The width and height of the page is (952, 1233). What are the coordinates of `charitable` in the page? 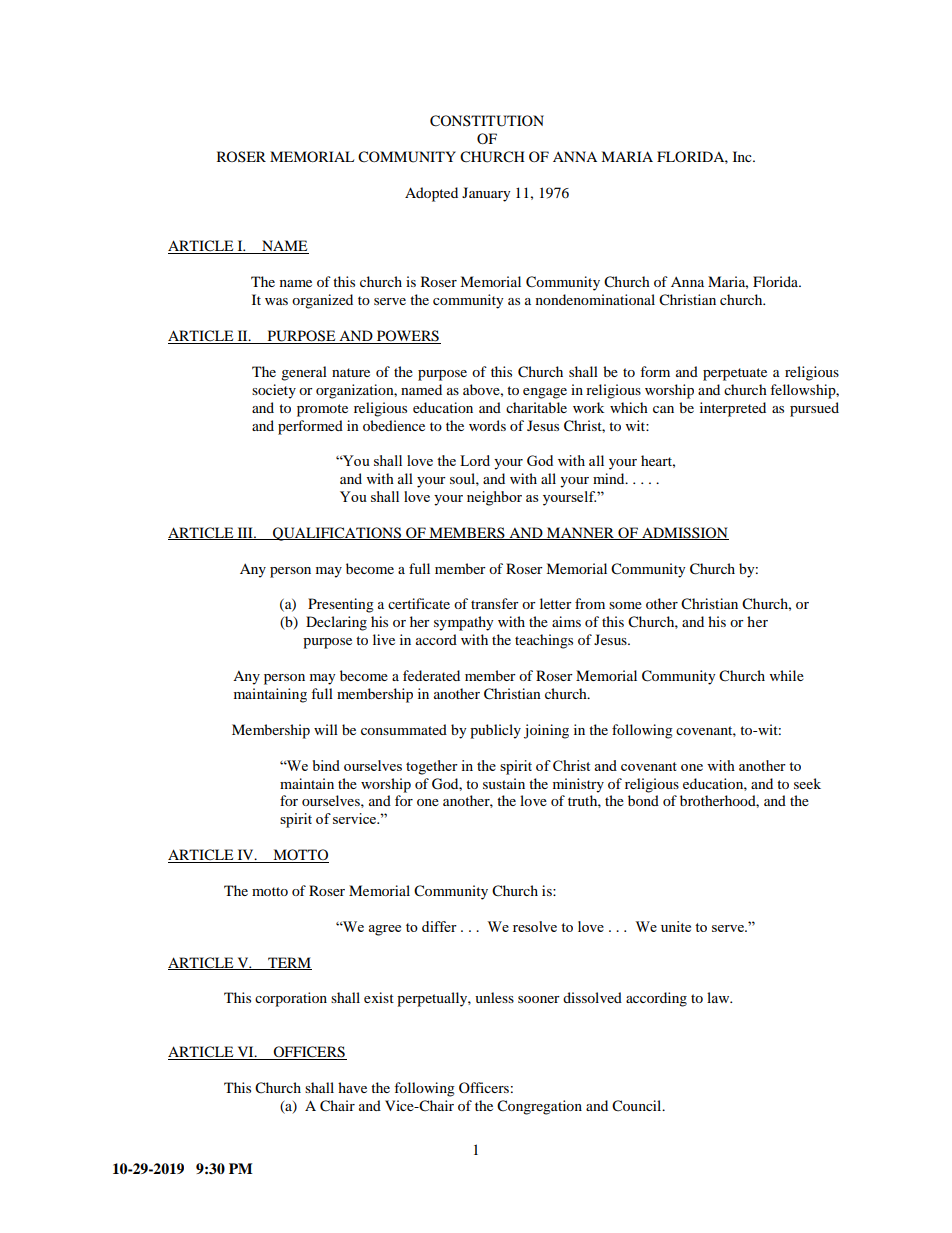 It's located at (536, 407).
